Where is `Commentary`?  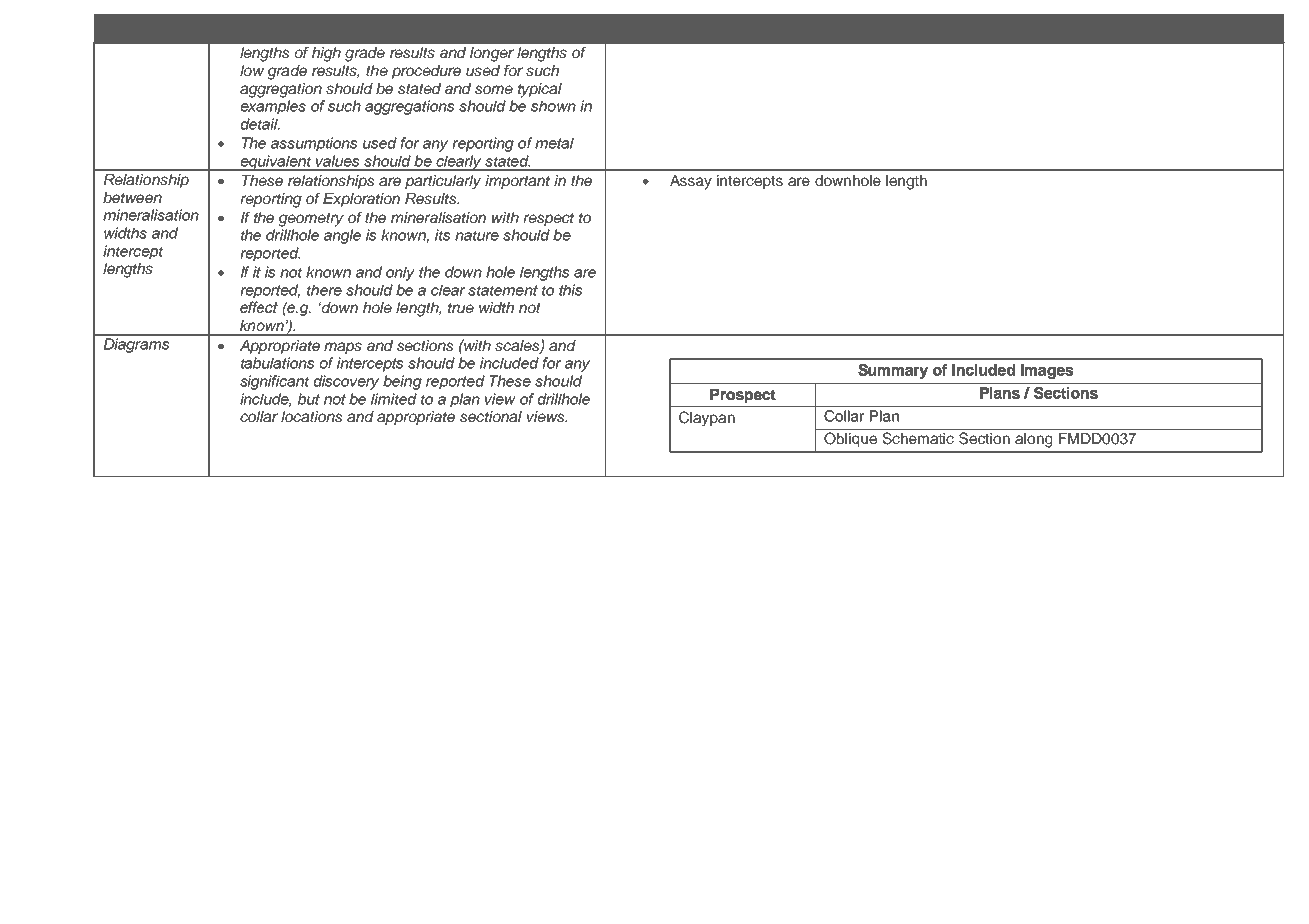
Commentary is located at coordinates (661, 26).
